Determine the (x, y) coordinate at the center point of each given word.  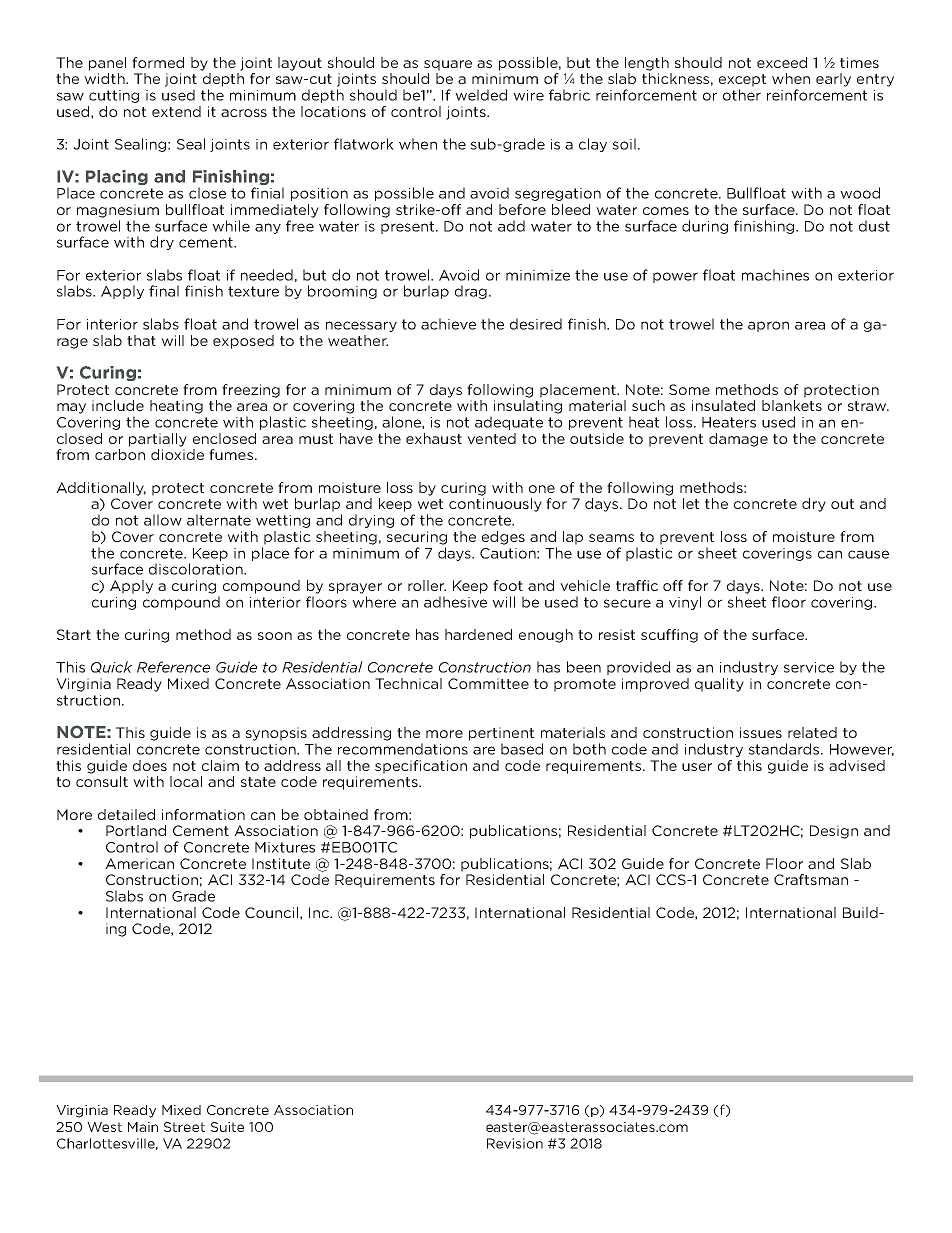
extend (176, 111)
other (742, 95)
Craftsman (811, 879)
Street (184, 1127)
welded (481, 95)
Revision (515, 1143)
